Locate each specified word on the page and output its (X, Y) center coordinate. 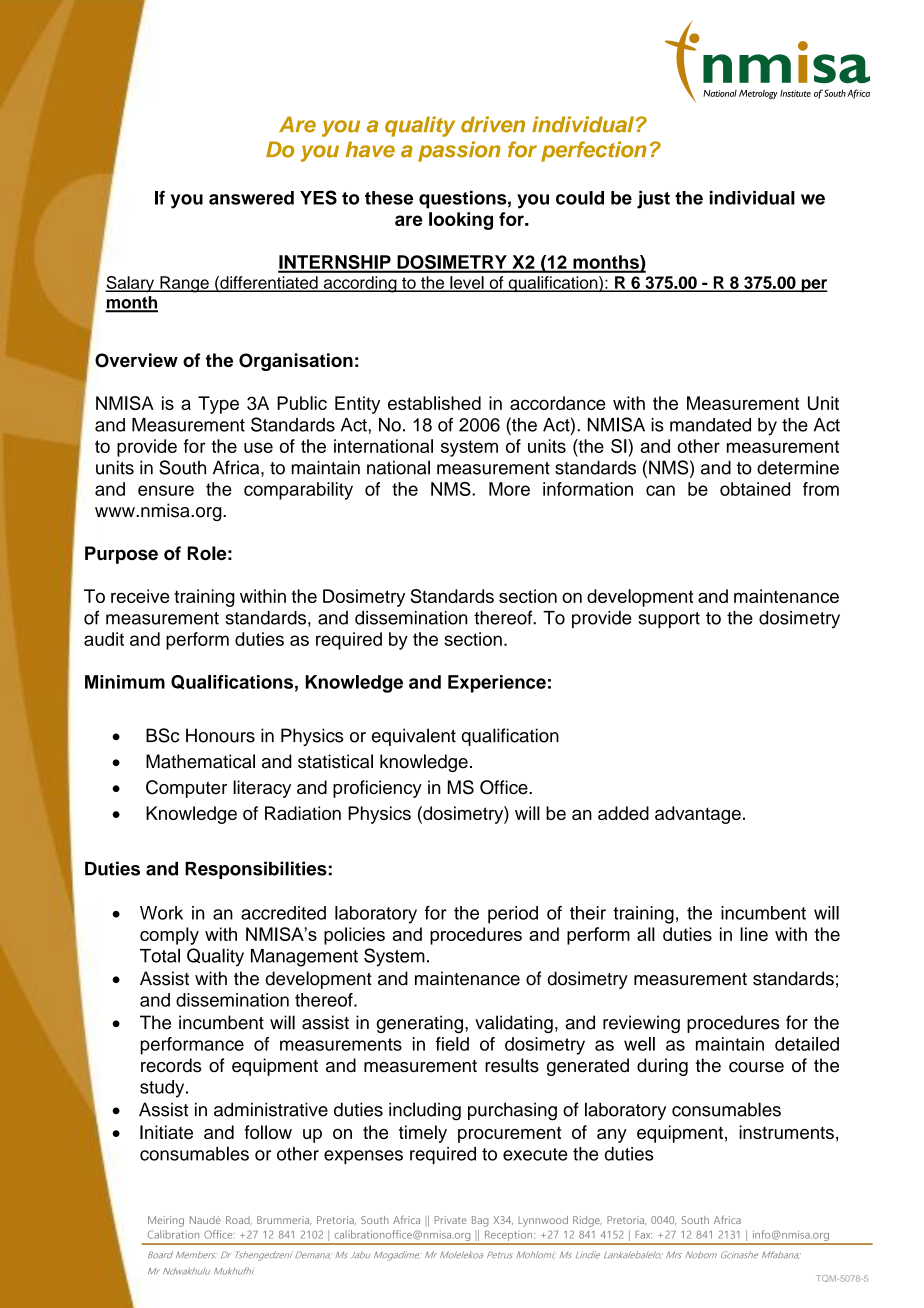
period (513, 915)
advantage (698, 815)
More (509, 489)
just (653, 200)
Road (239, 1220)
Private (450, 1220)
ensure (166, 490)
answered (251, 198)
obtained (755, 489)
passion (459, 151)
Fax (643, 1235)
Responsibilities (256, 870)
